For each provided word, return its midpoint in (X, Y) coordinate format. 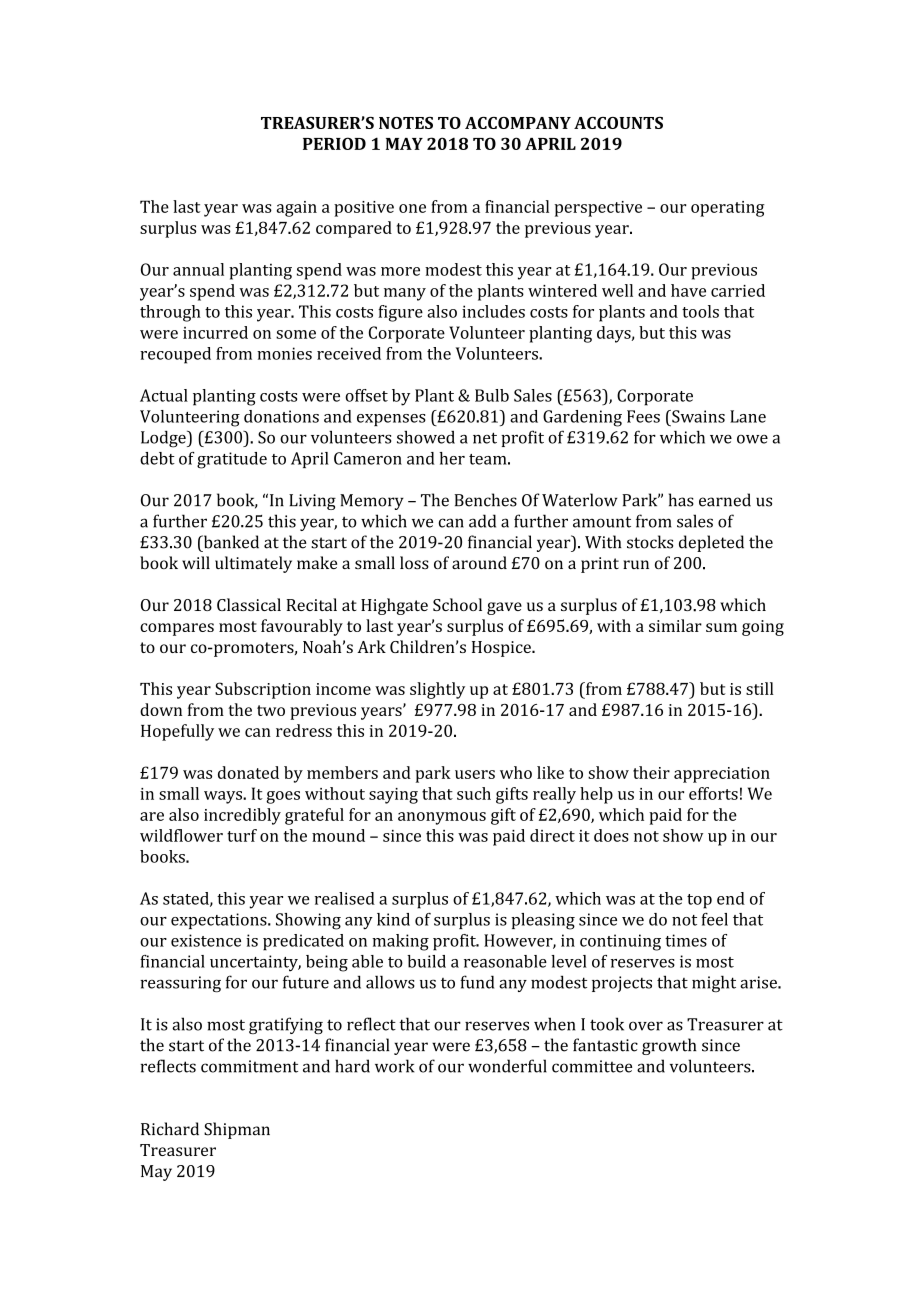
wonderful (507, 1066)
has (681, 500)
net (485, 438)
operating (728, 209)
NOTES (406, 123)
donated (248, 772)
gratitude (232, 460)
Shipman (237, 1130)
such (474, 793)
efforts (713, 793)
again (297, 209)
